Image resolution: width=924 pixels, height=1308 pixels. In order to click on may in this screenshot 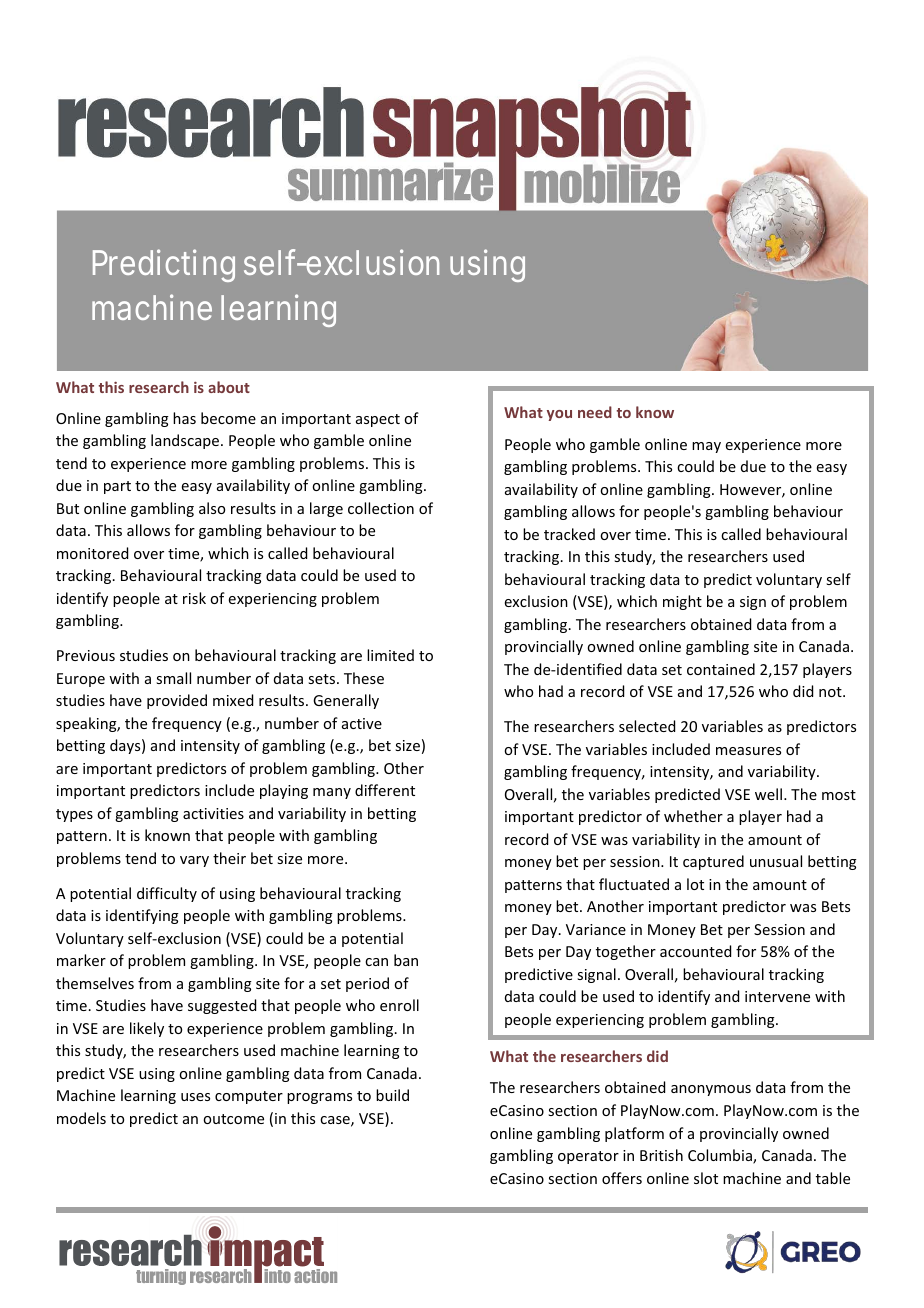, I will do `click(706, 447)`.
